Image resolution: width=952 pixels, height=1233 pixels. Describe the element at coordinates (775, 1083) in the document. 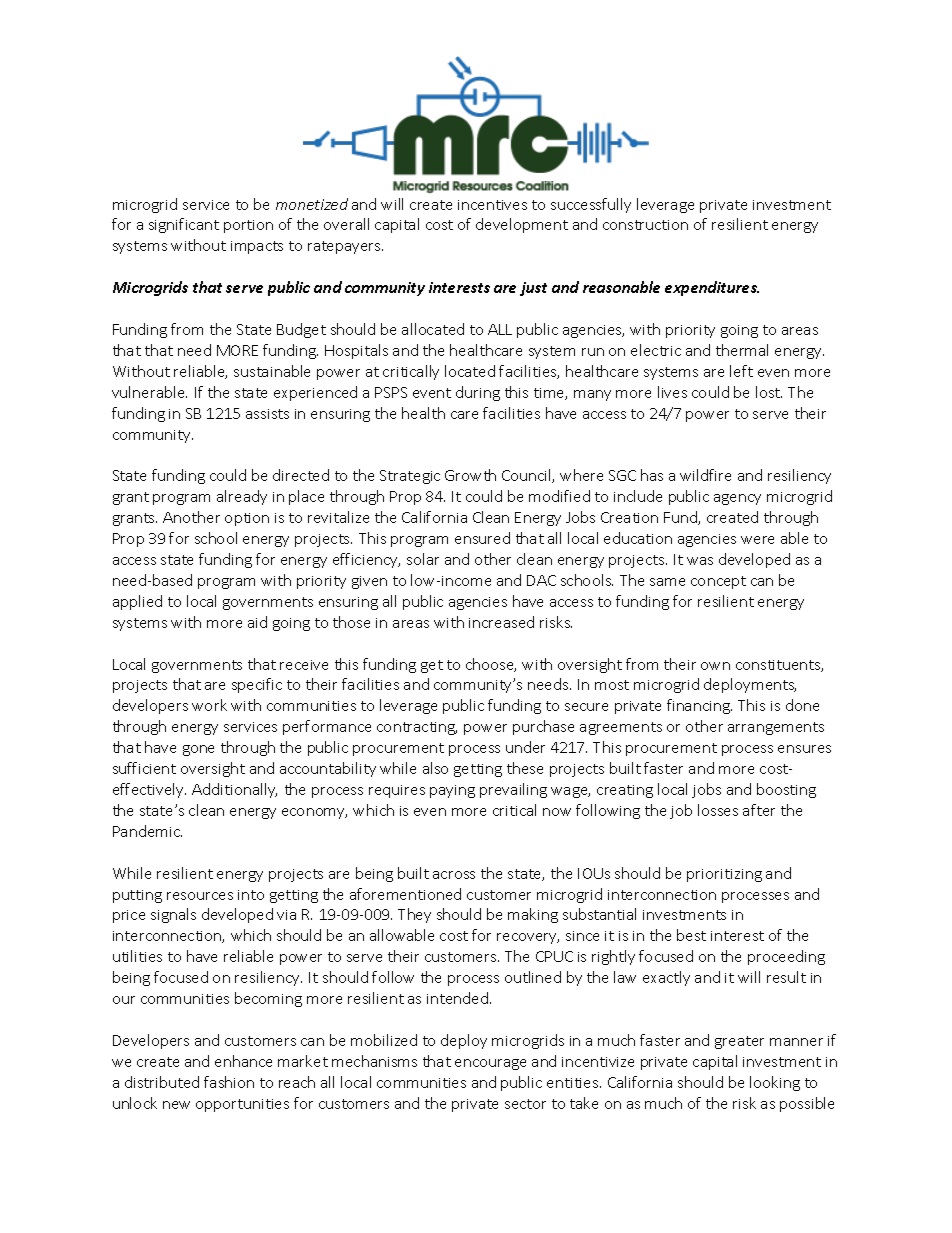

I see `looking` at that location.
